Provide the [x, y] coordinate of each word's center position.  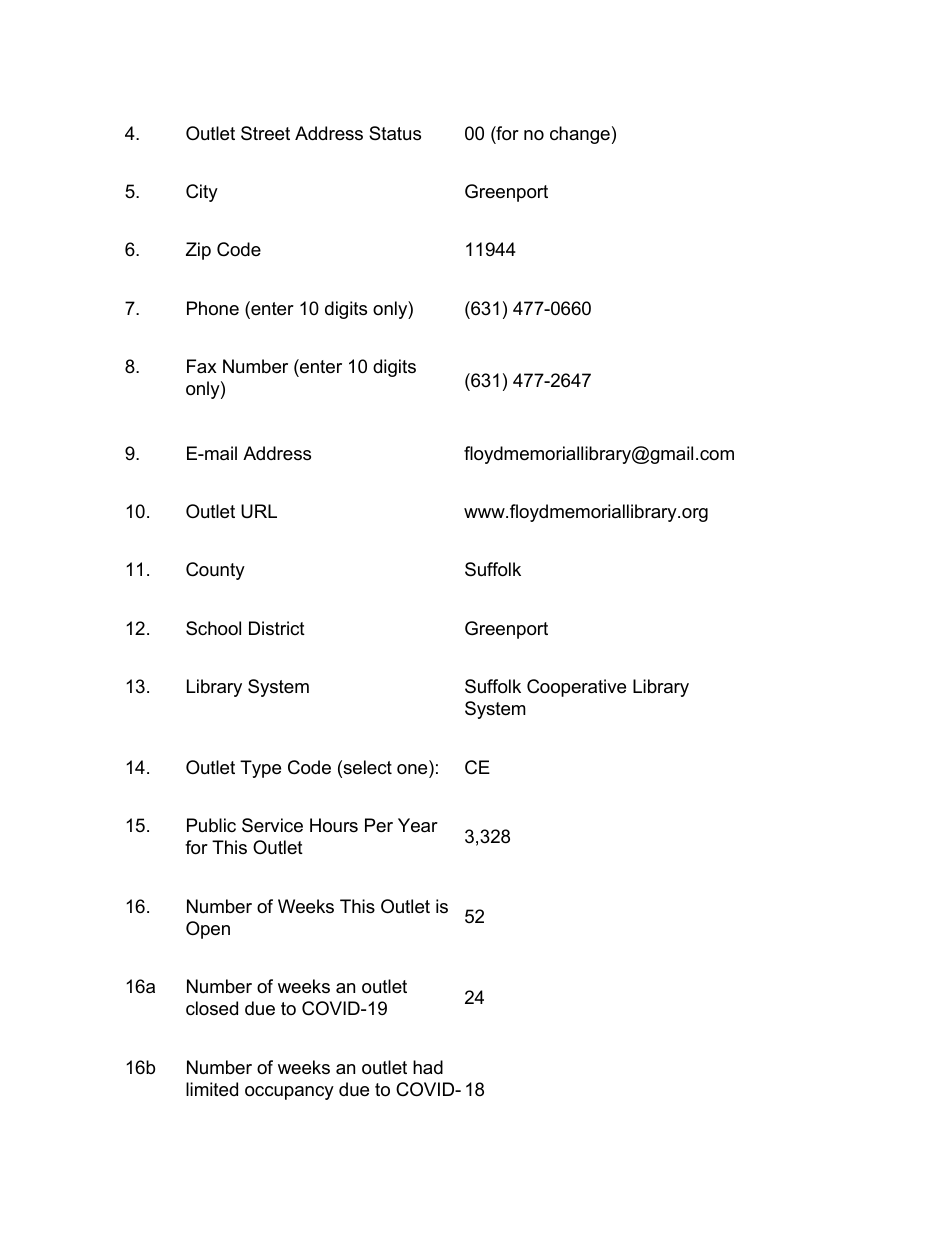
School [213, 628]
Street [265, 133]
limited [212, 1089]
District [277, 628]
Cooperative [576, 688]
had [428, 1067]
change [580, 135]
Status [395, 133]
